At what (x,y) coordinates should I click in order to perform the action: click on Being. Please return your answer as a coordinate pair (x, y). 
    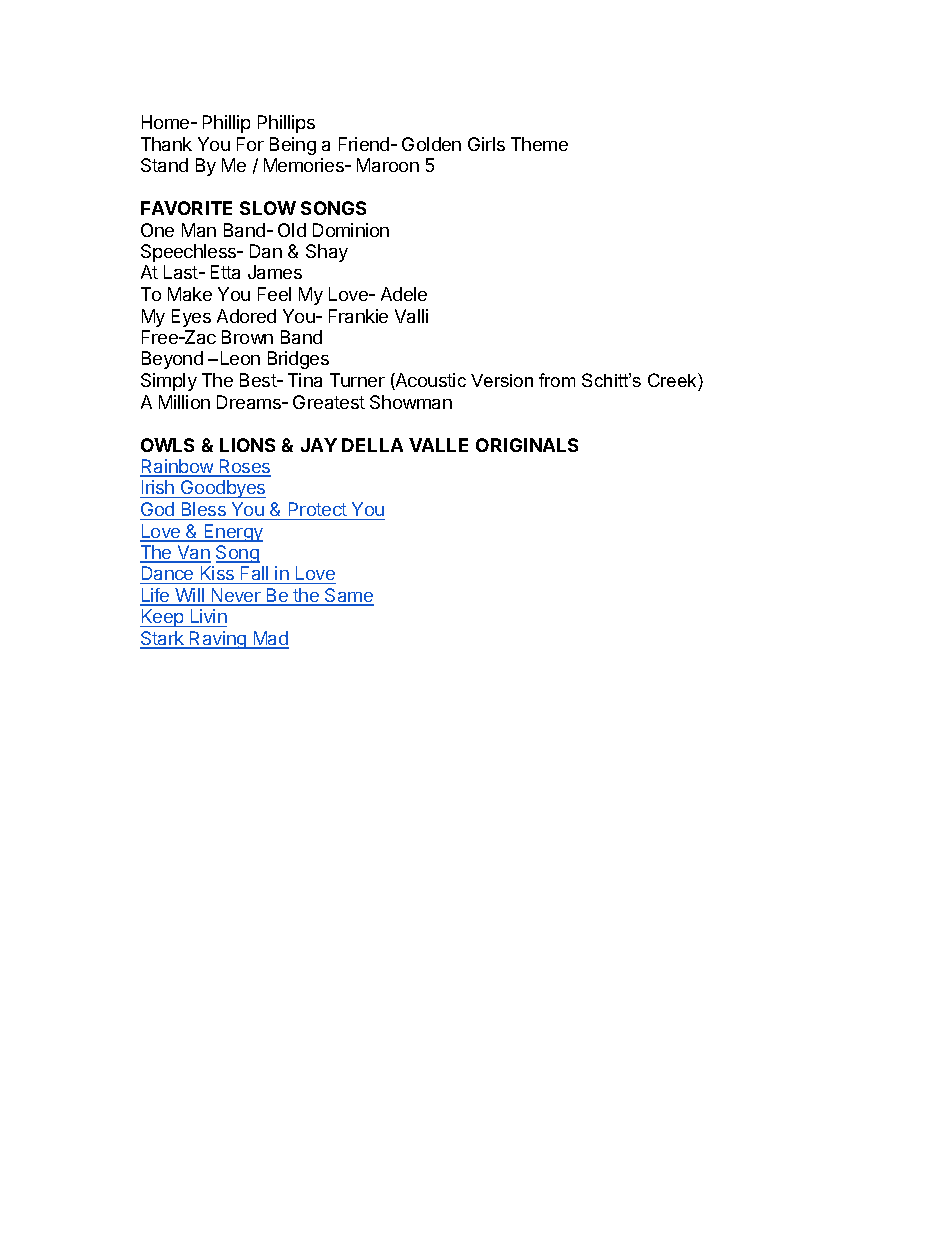
    Looking at the image, I should click on (293, 146).
